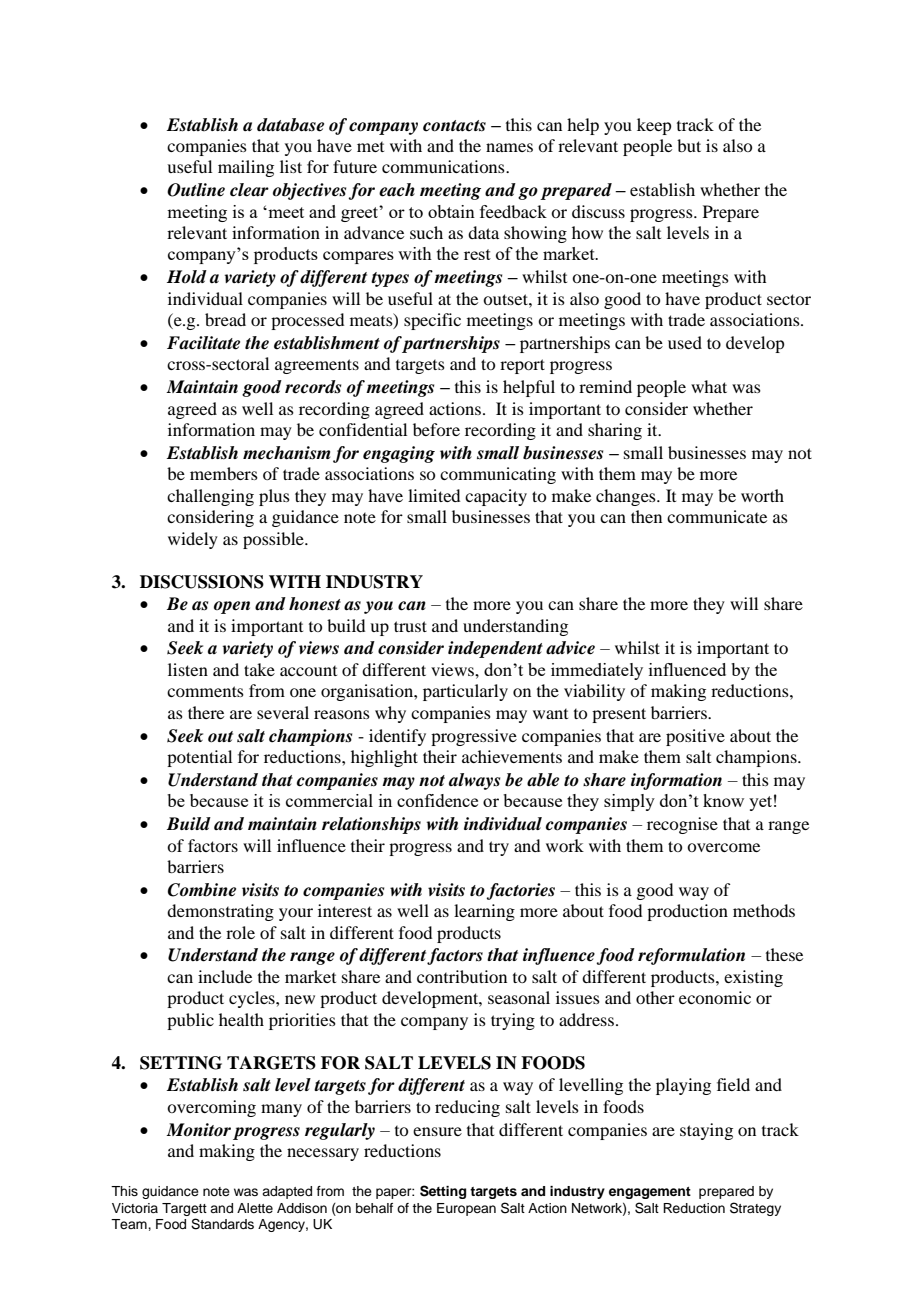  I want to click on European, so click(466, 1209).
